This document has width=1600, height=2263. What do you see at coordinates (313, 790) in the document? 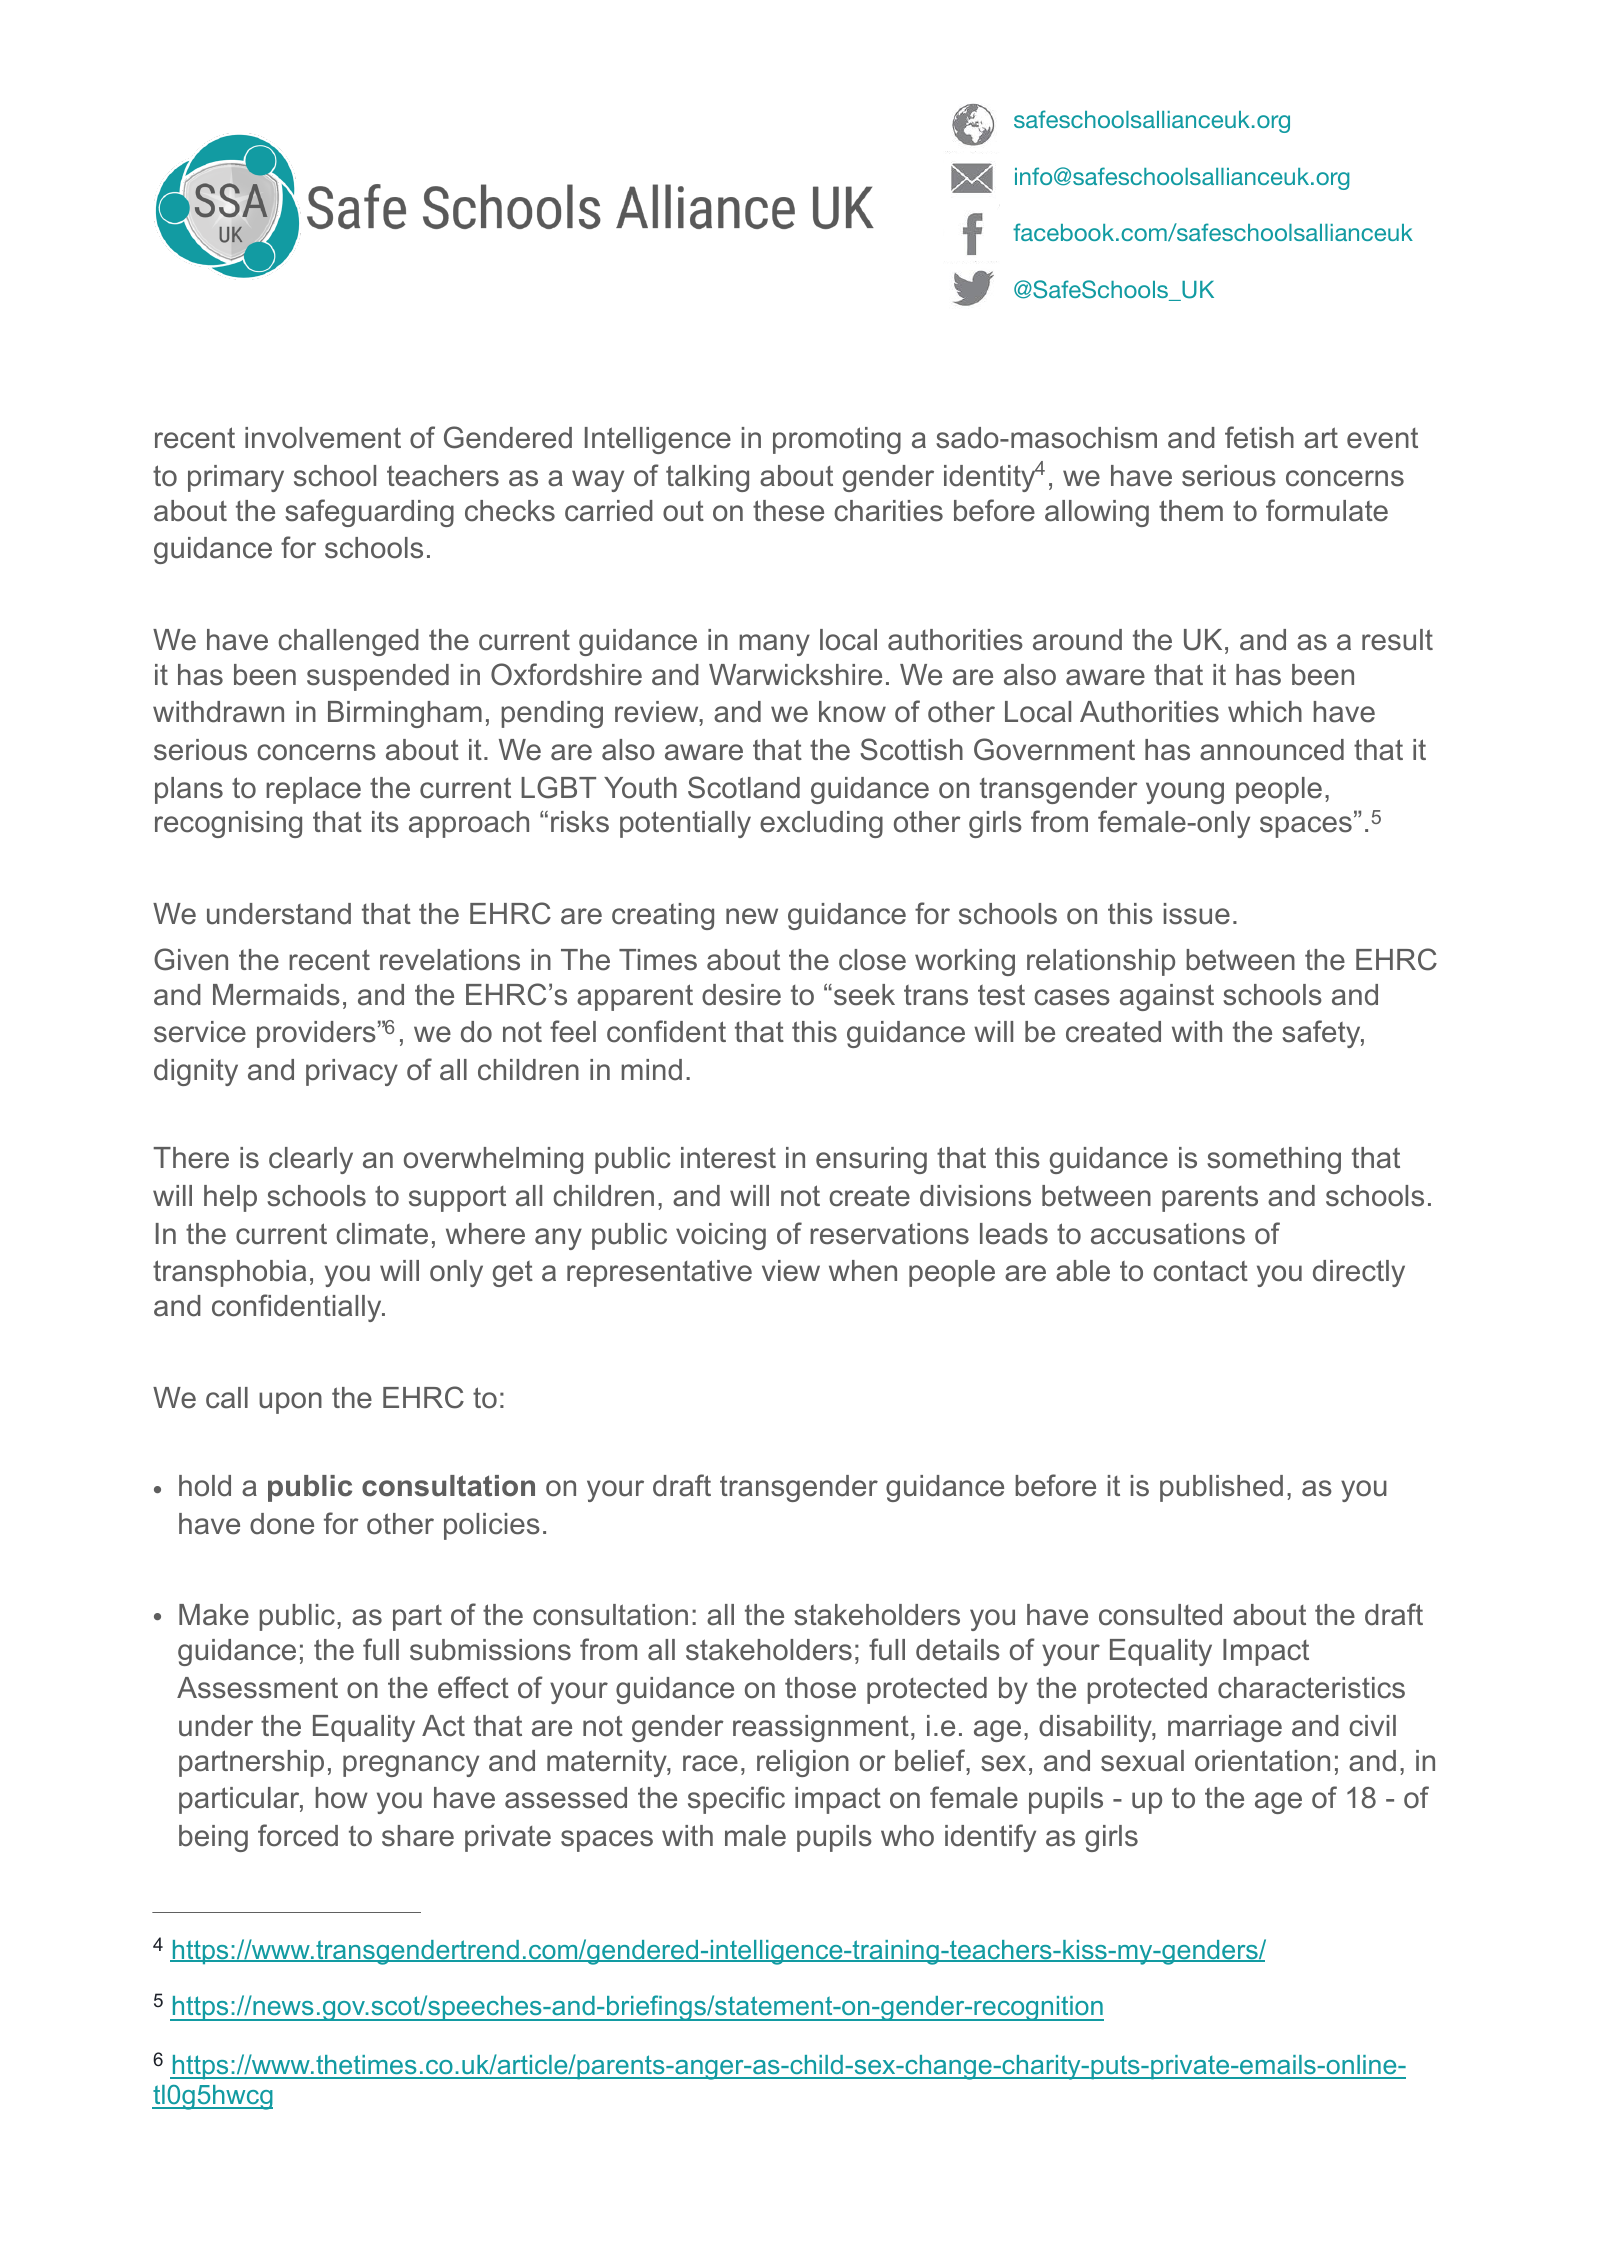
I see `replace` at bounding box center [313, 790].
